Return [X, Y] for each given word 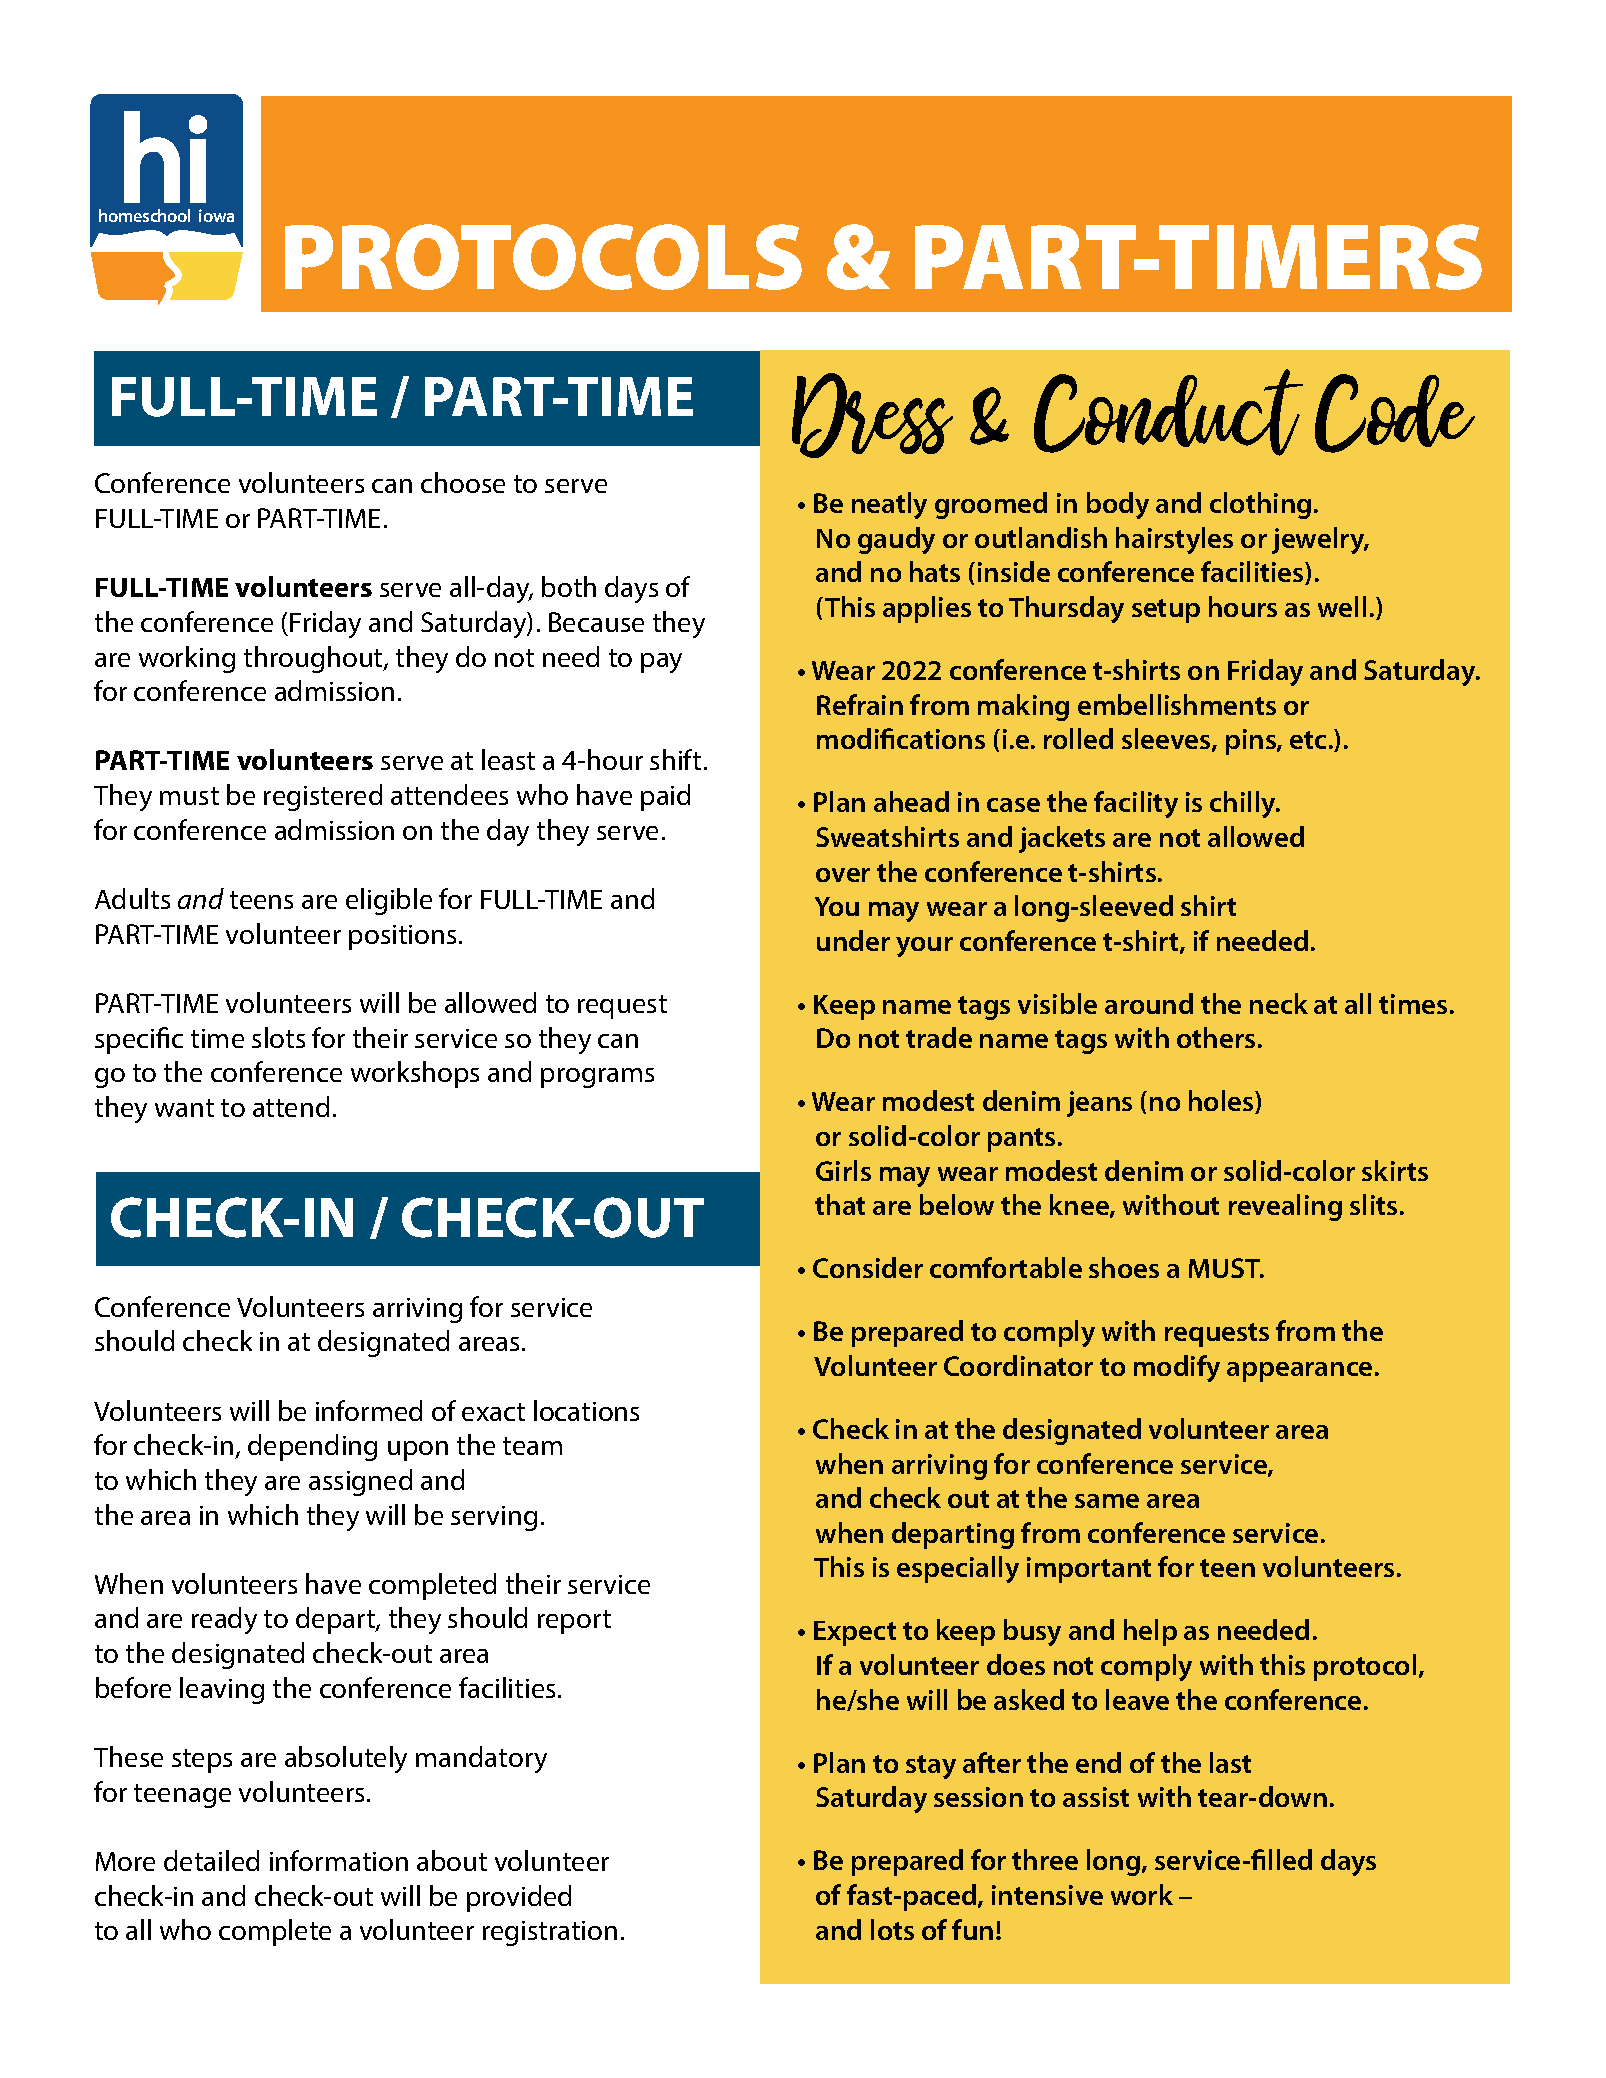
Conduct [1168, 412]
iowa [216, 215]
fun [972, 1929]
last [1230, 1762]
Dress [872, 415]
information [339, 1860]
